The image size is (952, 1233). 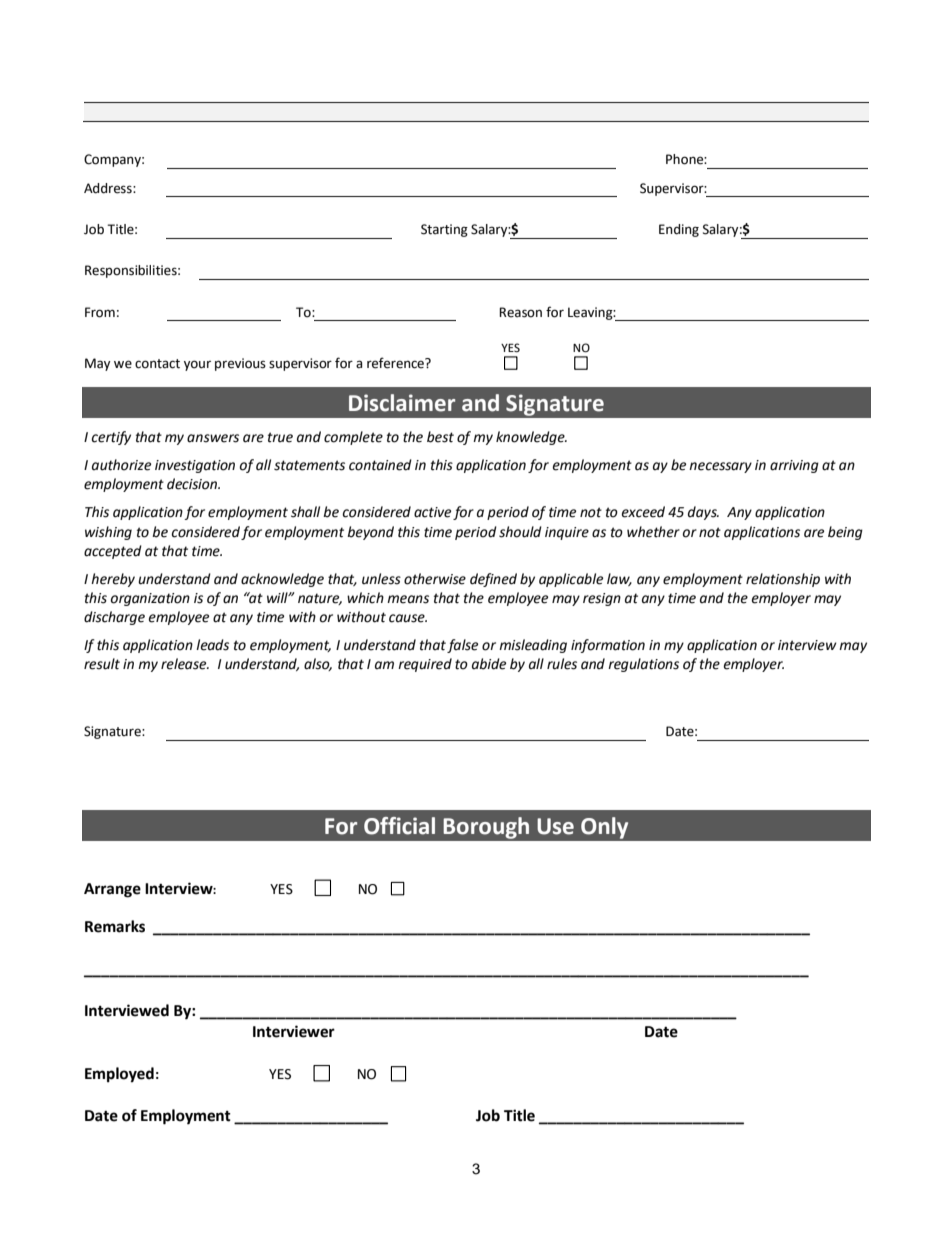 I want to click on Arrange, so click(x=112, y=890).
